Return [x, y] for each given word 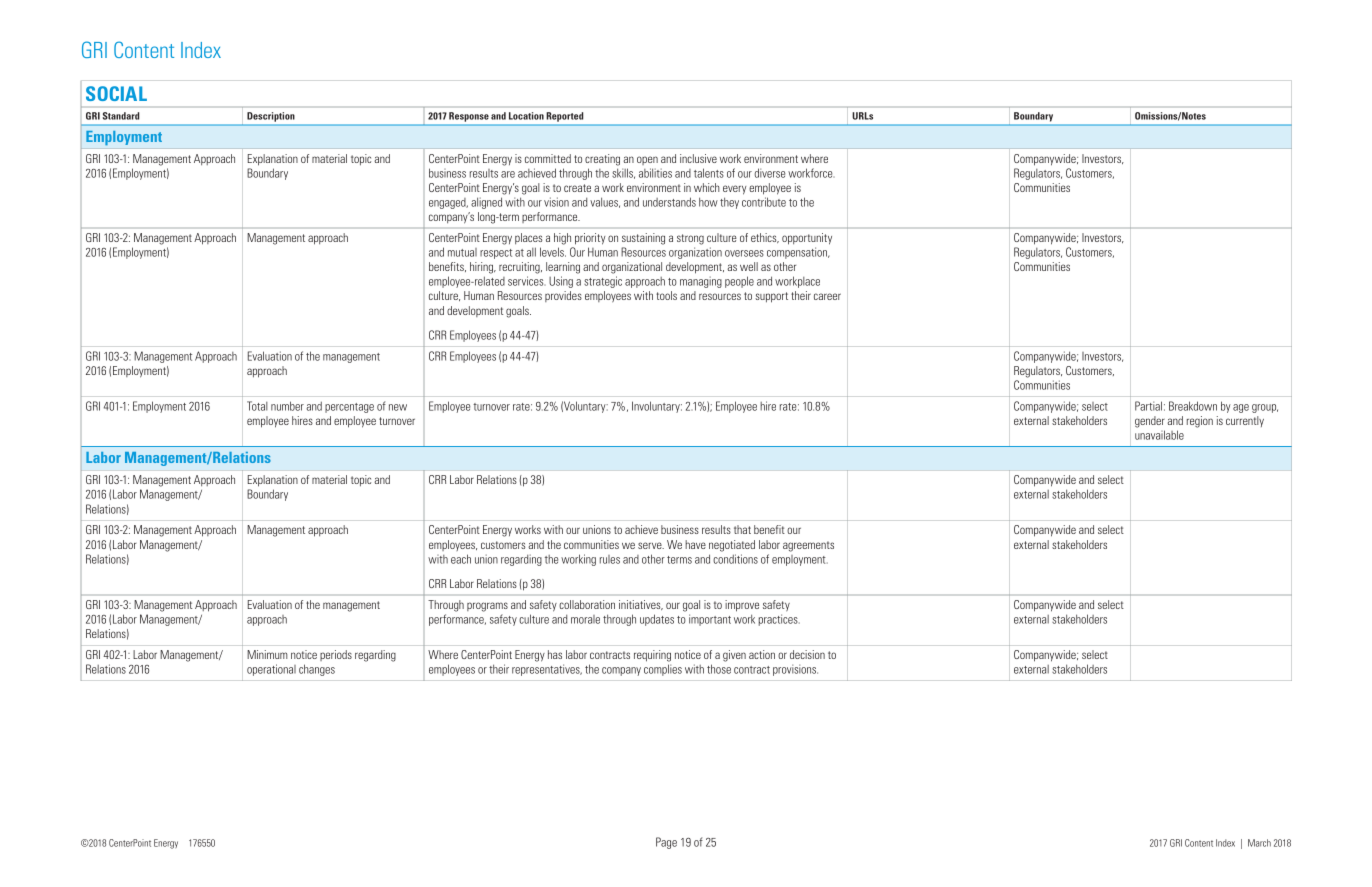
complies [663, 670]
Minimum [267, 654]
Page [666, 843]
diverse [770, 173]
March [1259, 843]
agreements [808, 546]
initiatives [641, 605]
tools [666, 295]
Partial [1148, 406]
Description [270, 117]
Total [257, 406]
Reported [565, 117]
